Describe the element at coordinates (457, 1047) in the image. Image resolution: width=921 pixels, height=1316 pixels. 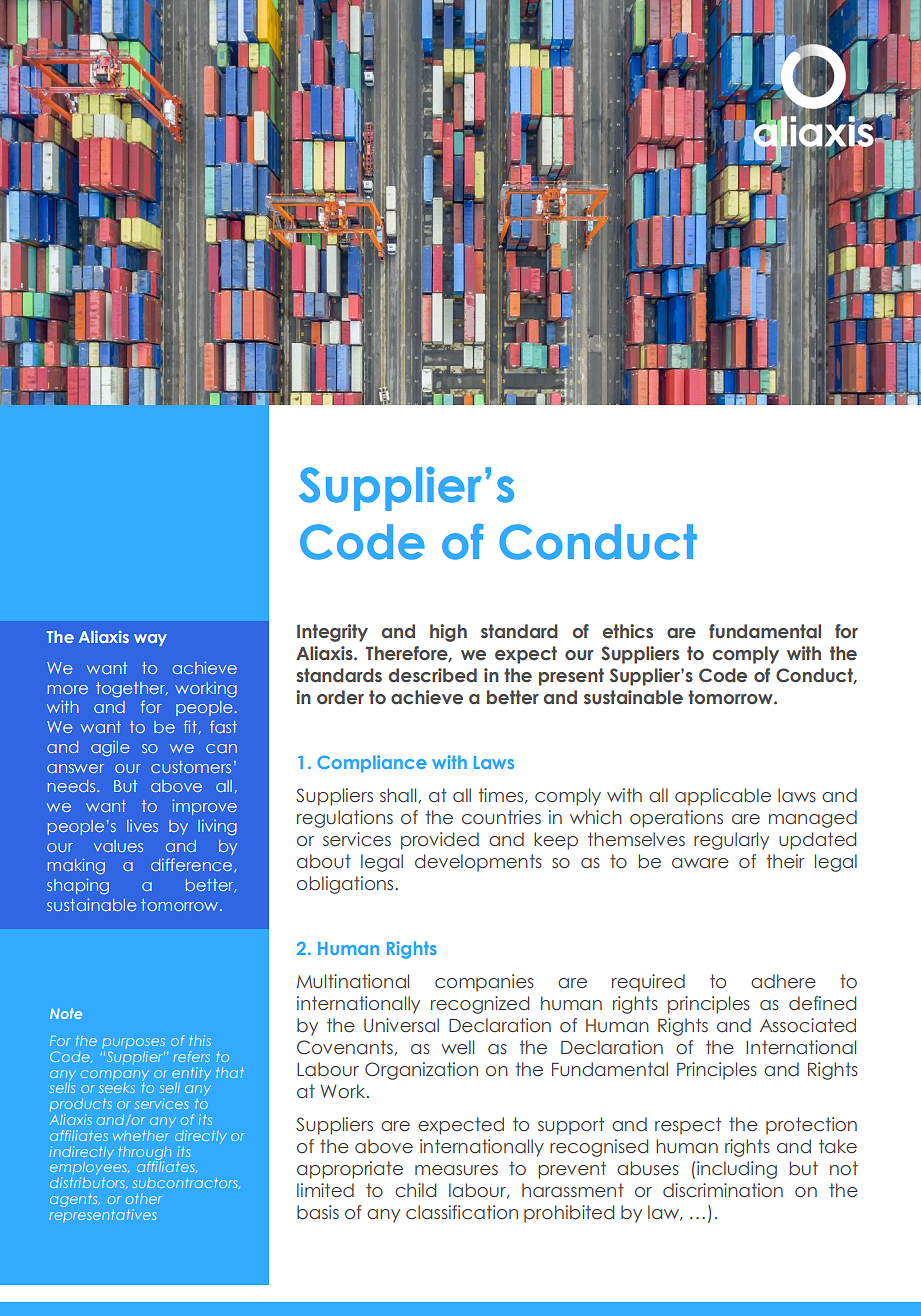
I see `well` at that location.
